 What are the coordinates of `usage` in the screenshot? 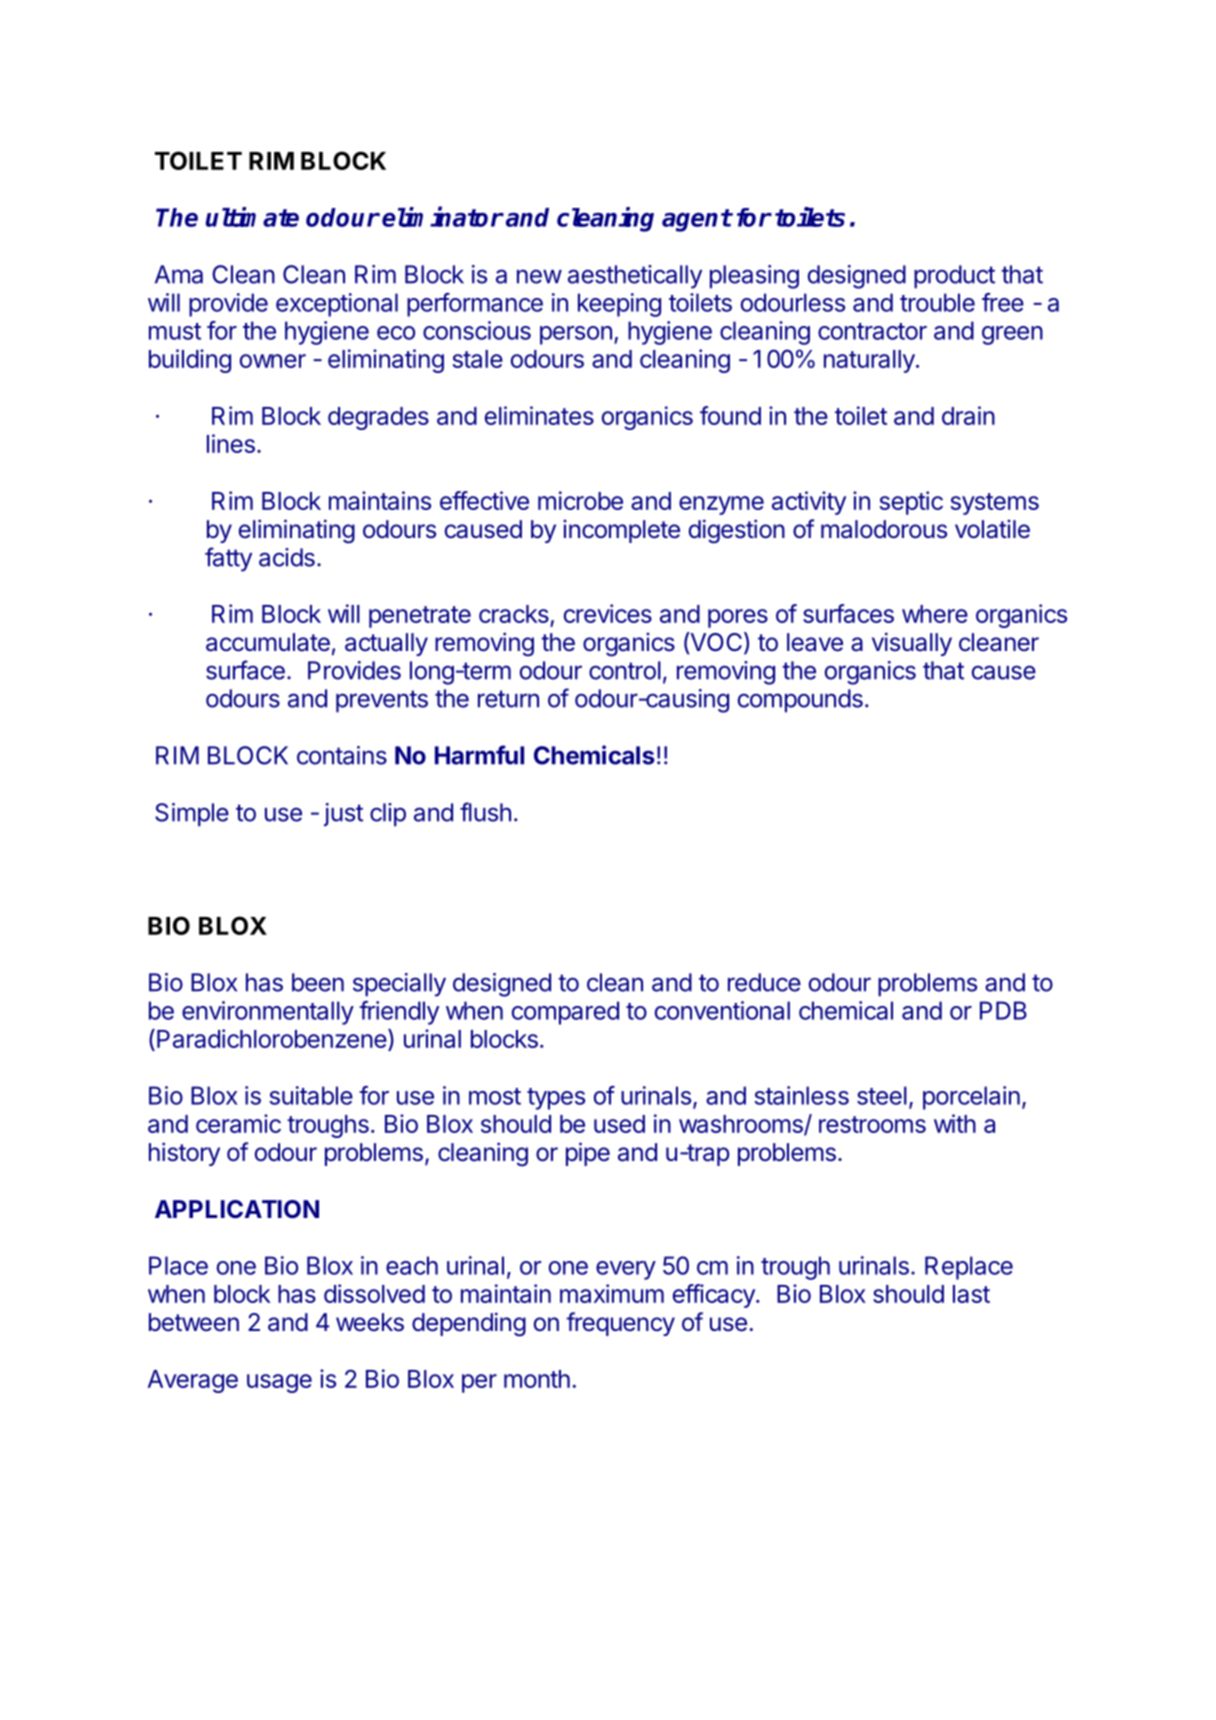 It's located at (279, 1383).
